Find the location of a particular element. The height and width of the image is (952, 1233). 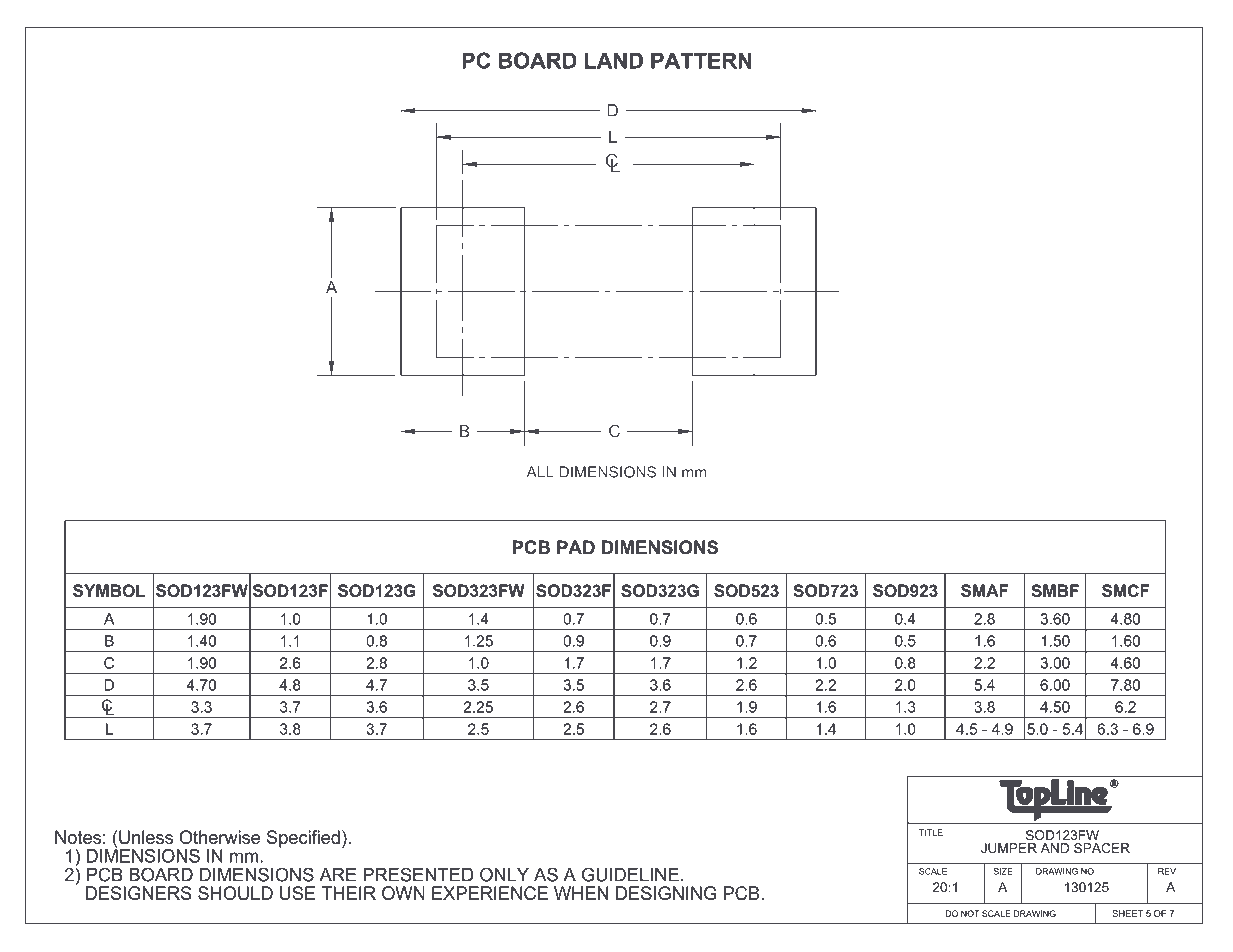

TITLE is located at coordinates (931, 832).
